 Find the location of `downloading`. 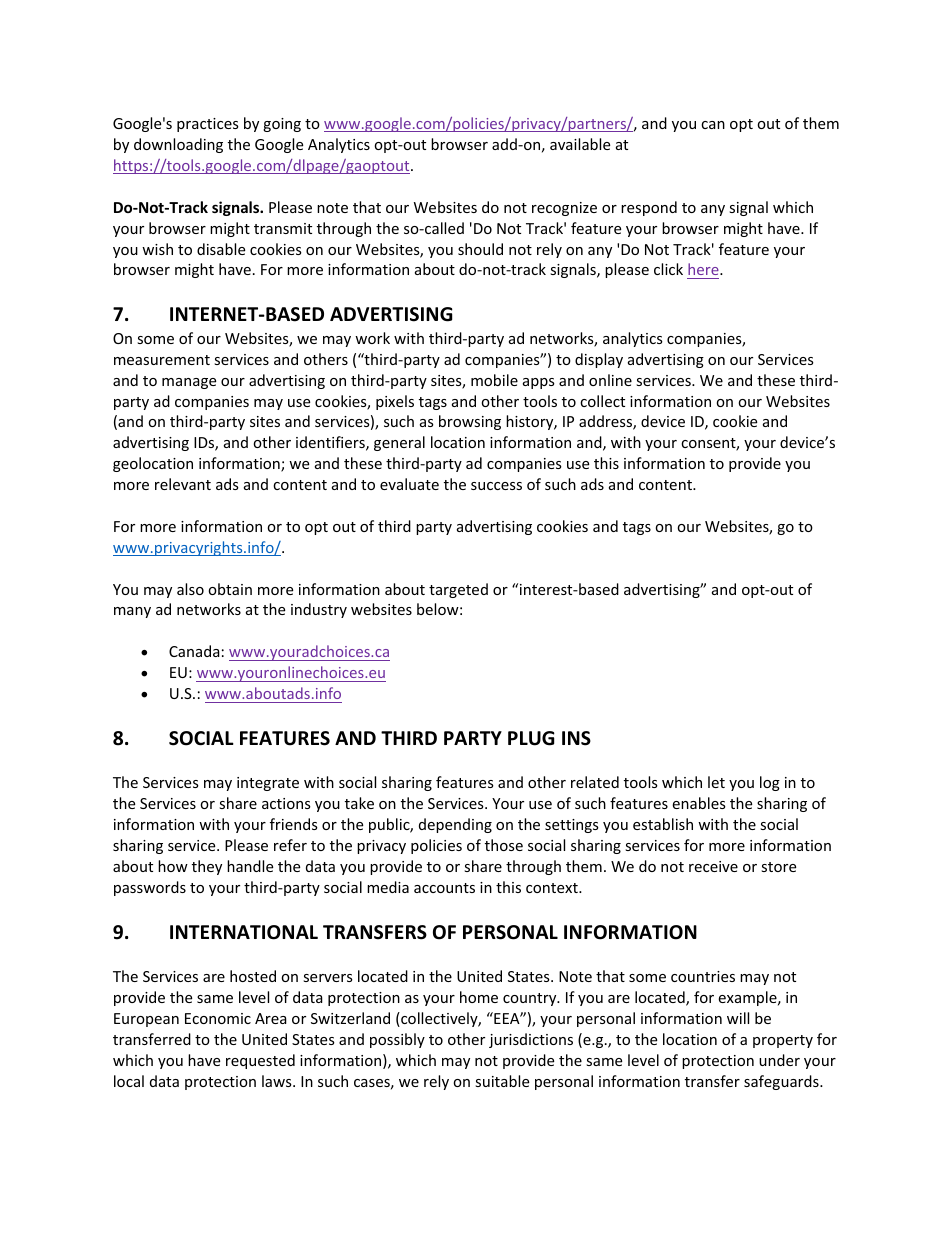

downloading is located at coordinates (178, 145).
